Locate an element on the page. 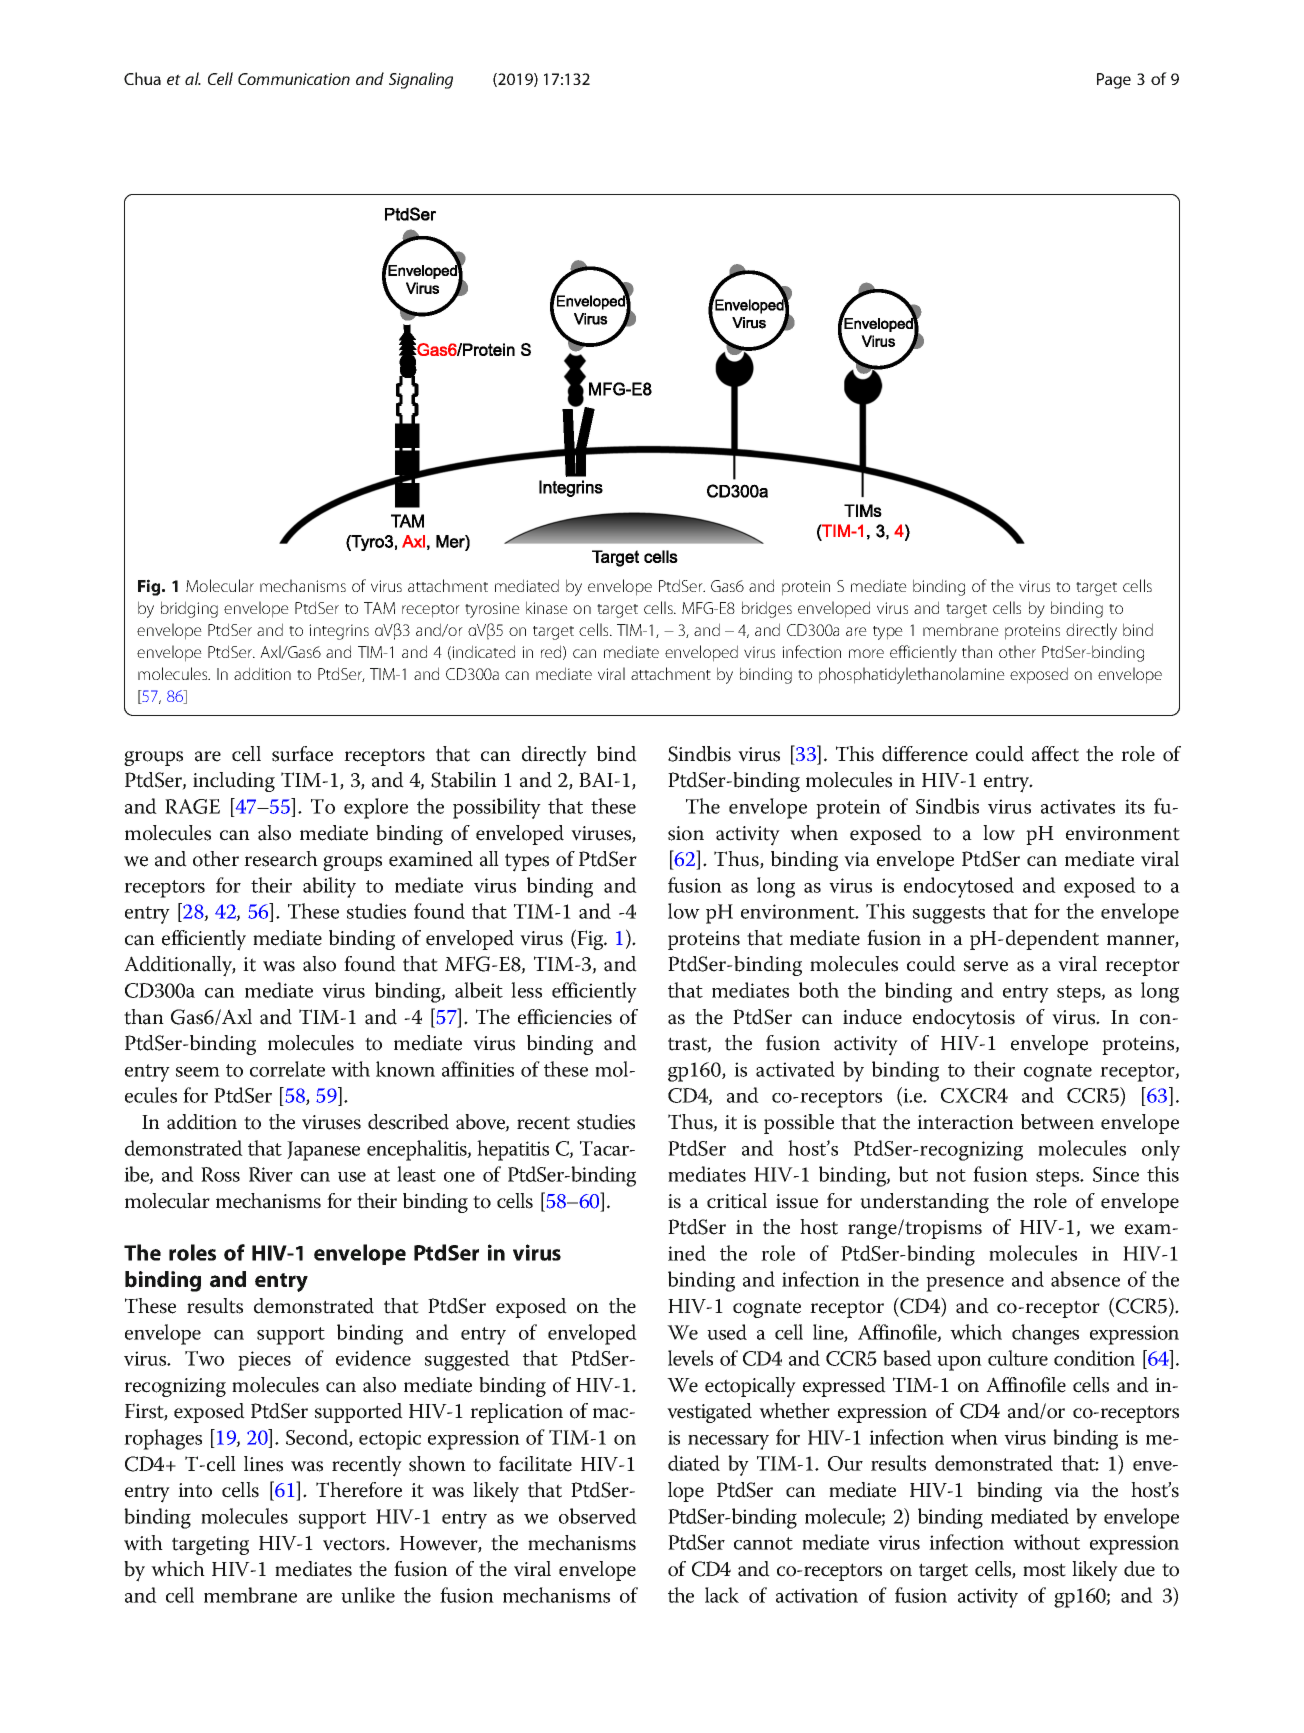  more is located at coordinates (866, 653).
